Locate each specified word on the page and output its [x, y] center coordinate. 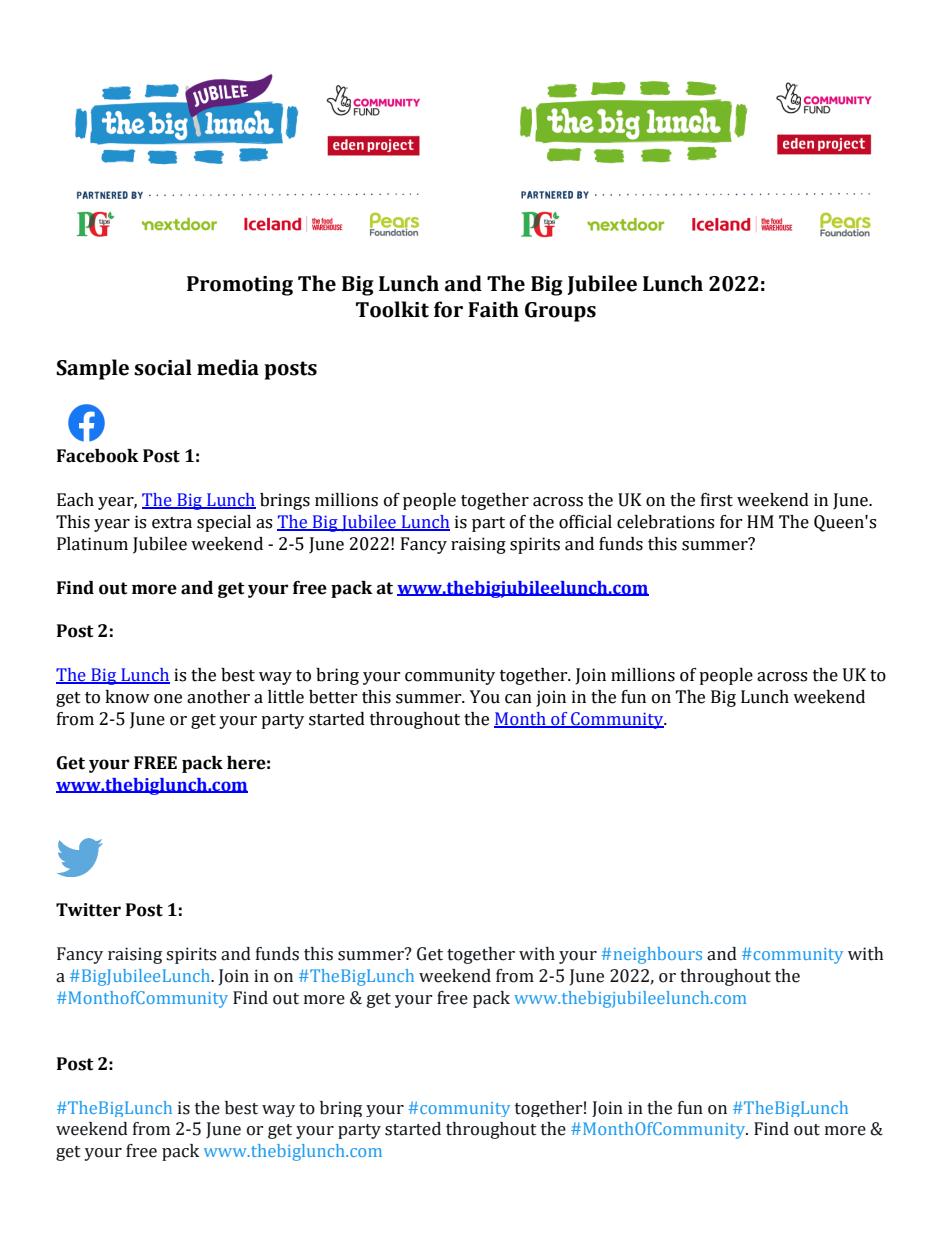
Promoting [240, 286]
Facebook [98, 456]
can [518, 699]
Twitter [88, 910]
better [333, 697]
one [168, 699]
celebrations [665, 522]
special [224, 523]
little [286, 697]
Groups [560, 312]
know [127, 697]
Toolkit [392, 309]
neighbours [658, 955]
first [717, 500]
